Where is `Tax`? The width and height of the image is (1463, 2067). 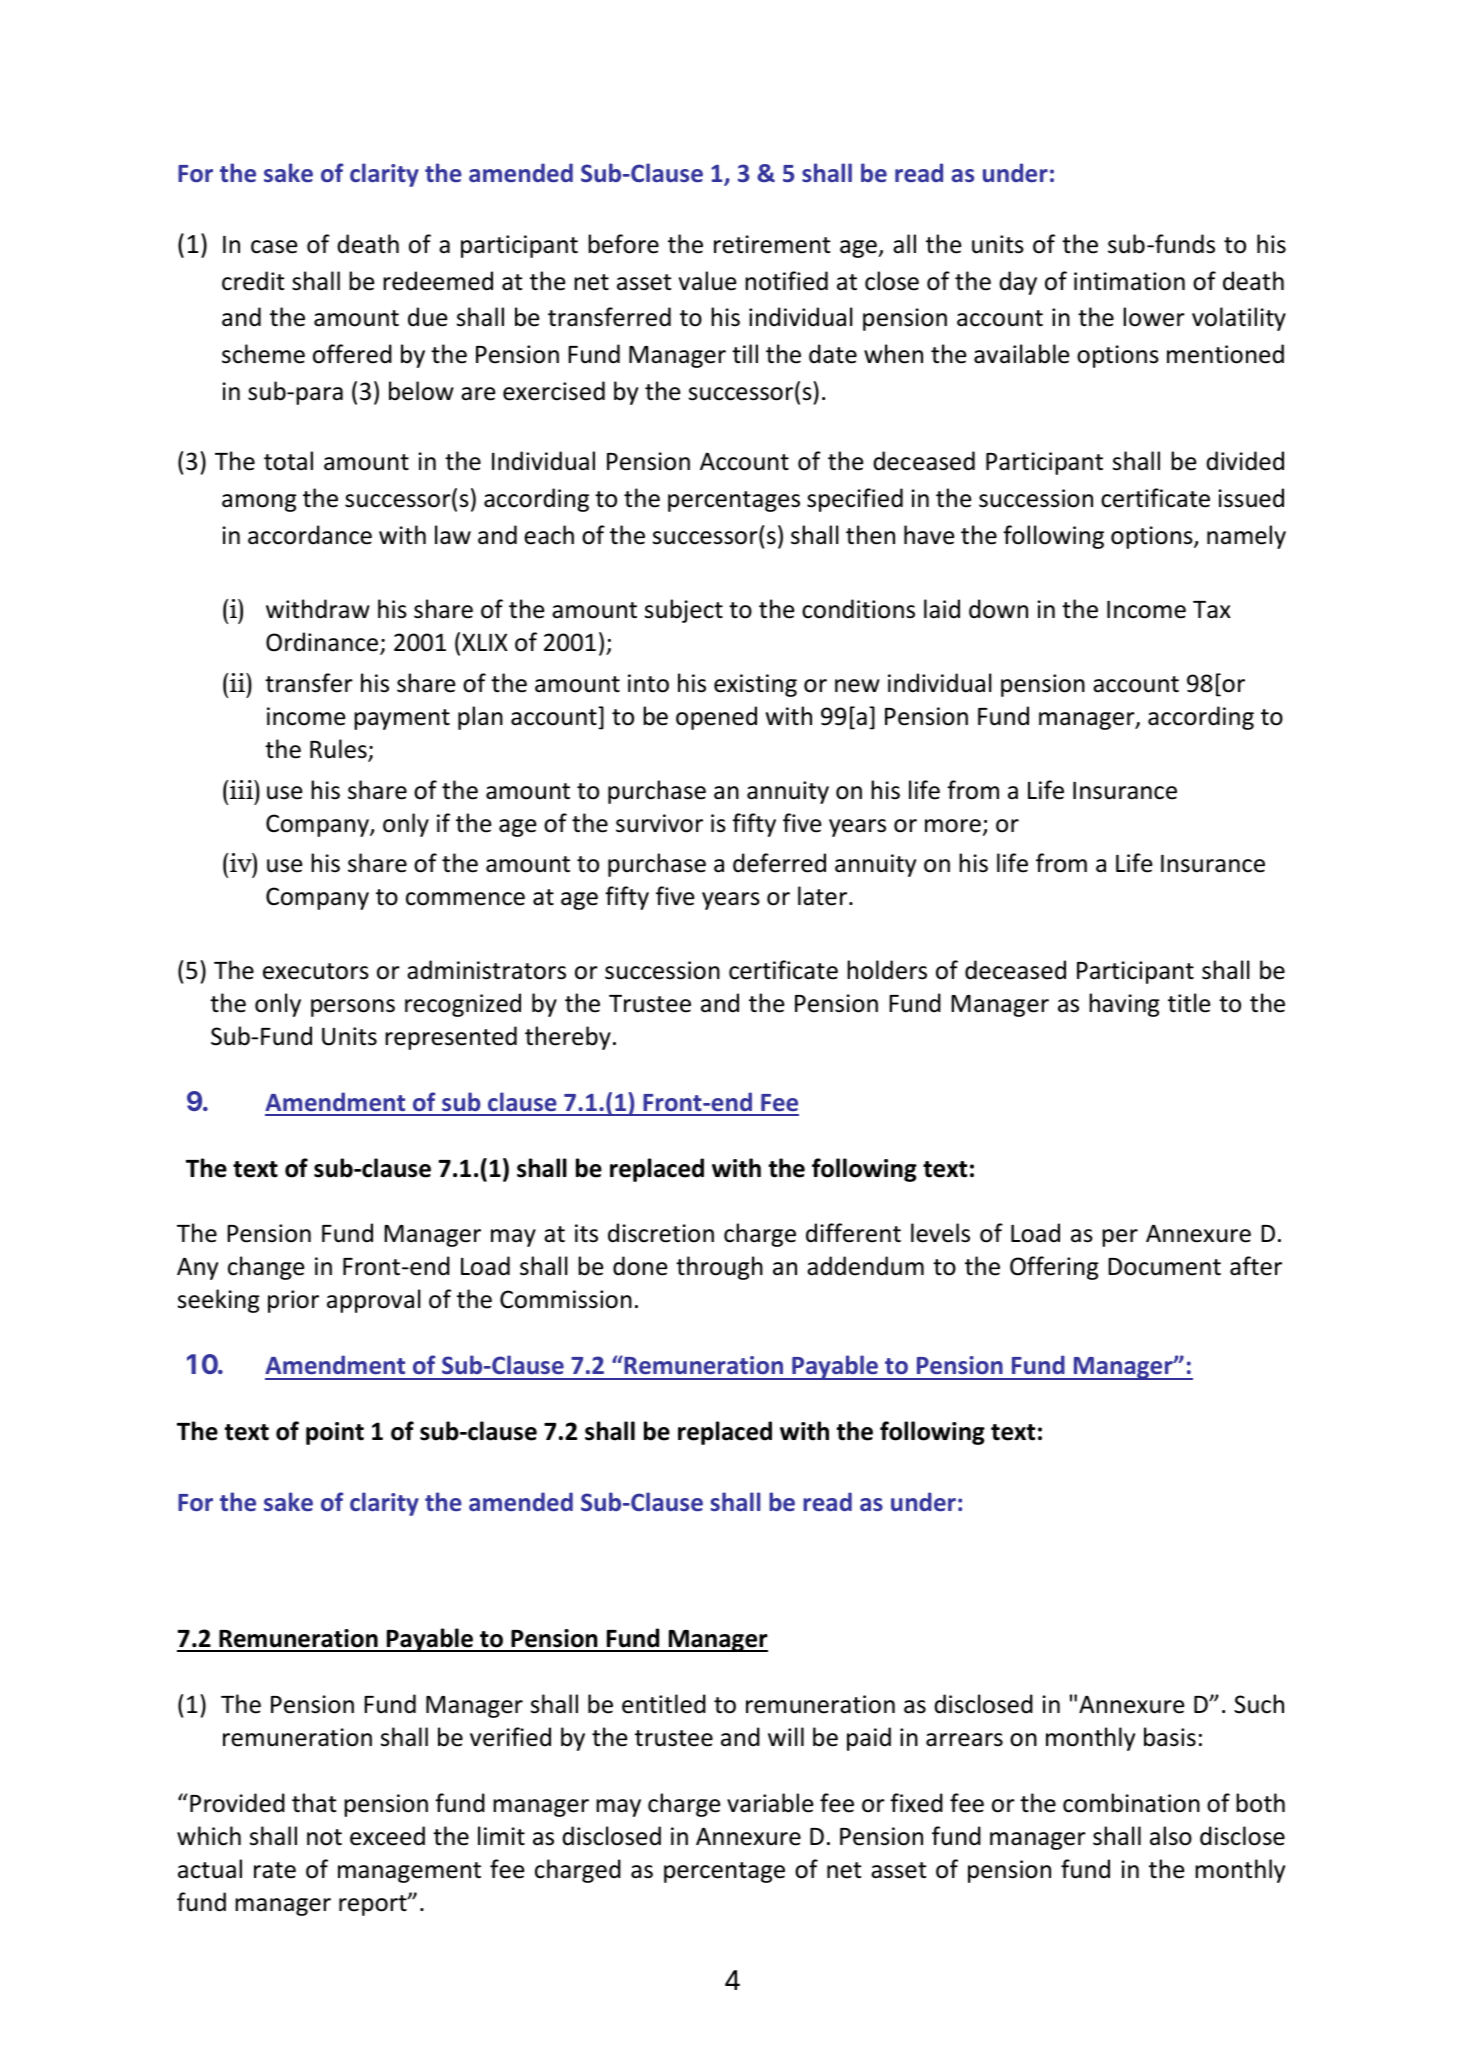 Tax is located at coordinates (1212, 610).
